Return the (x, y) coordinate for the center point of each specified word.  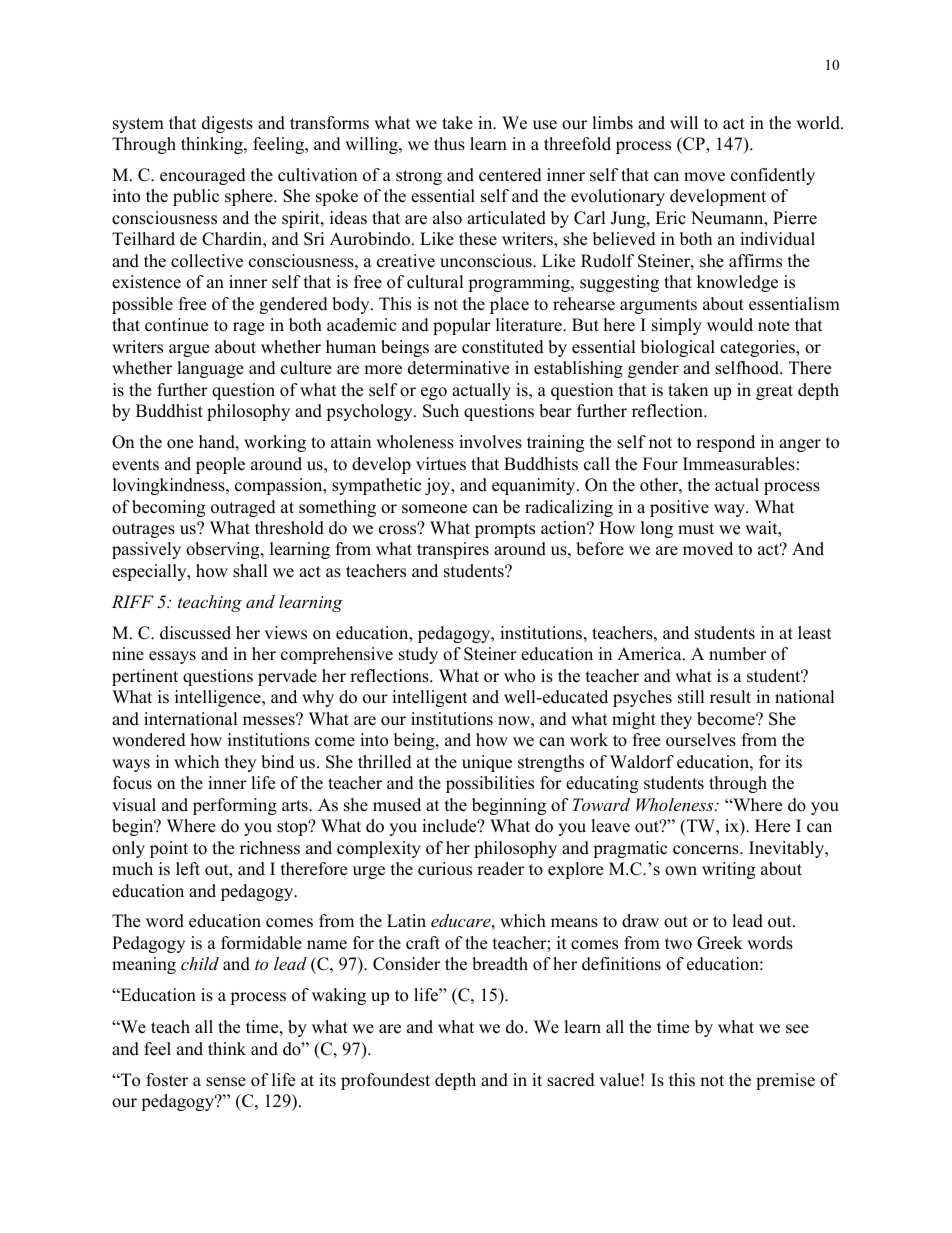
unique (487, 763)
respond (725, 443)
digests (227, 124)
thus (449, 144)
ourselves (701, 740)
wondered (149, 740)
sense (226, 1082)
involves (490, 442)
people (220, 465)
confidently (773, 176)
